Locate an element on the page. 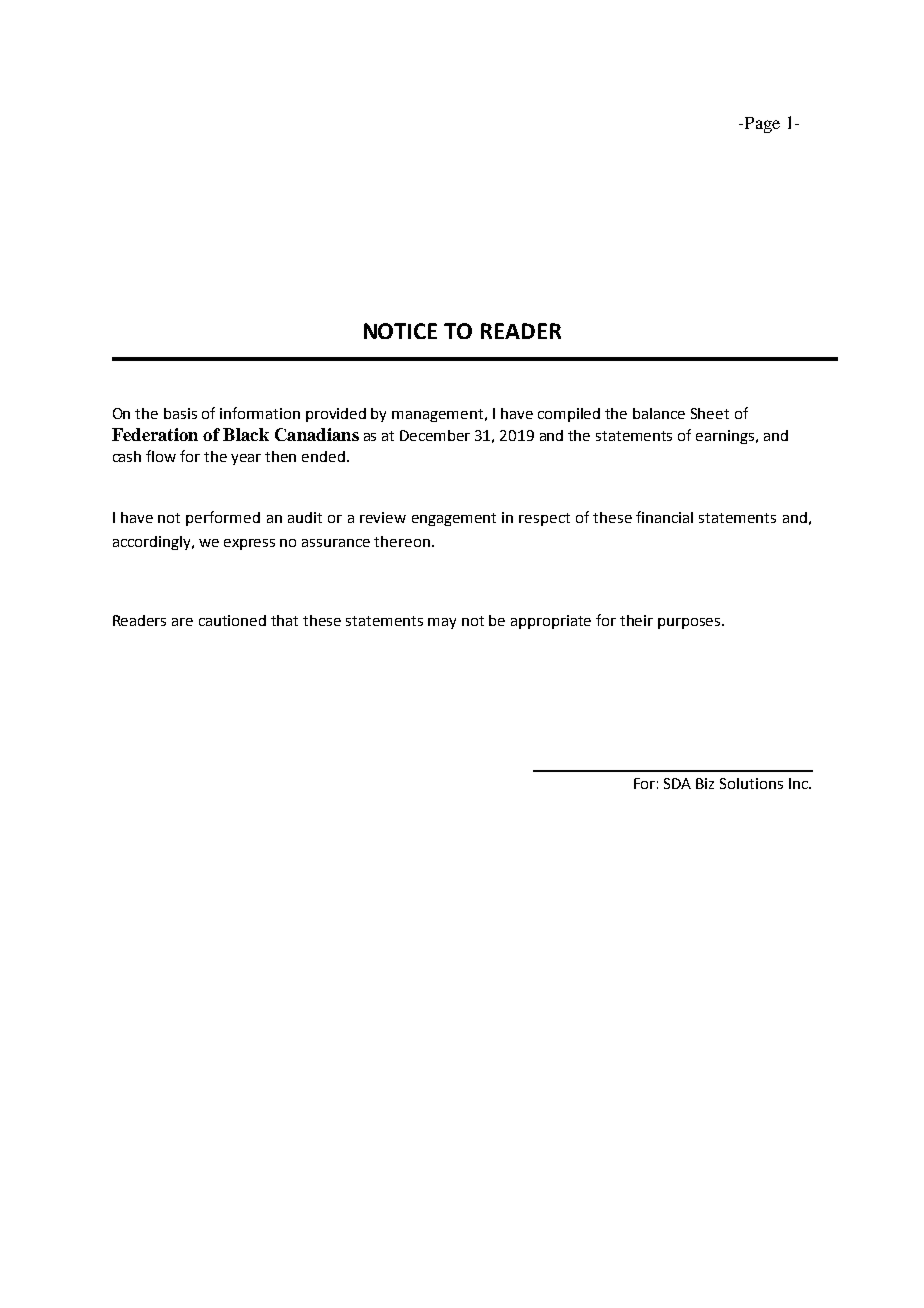 The height and width of the document is (1308, 924). thereon is located at coordinates (402, 541).
